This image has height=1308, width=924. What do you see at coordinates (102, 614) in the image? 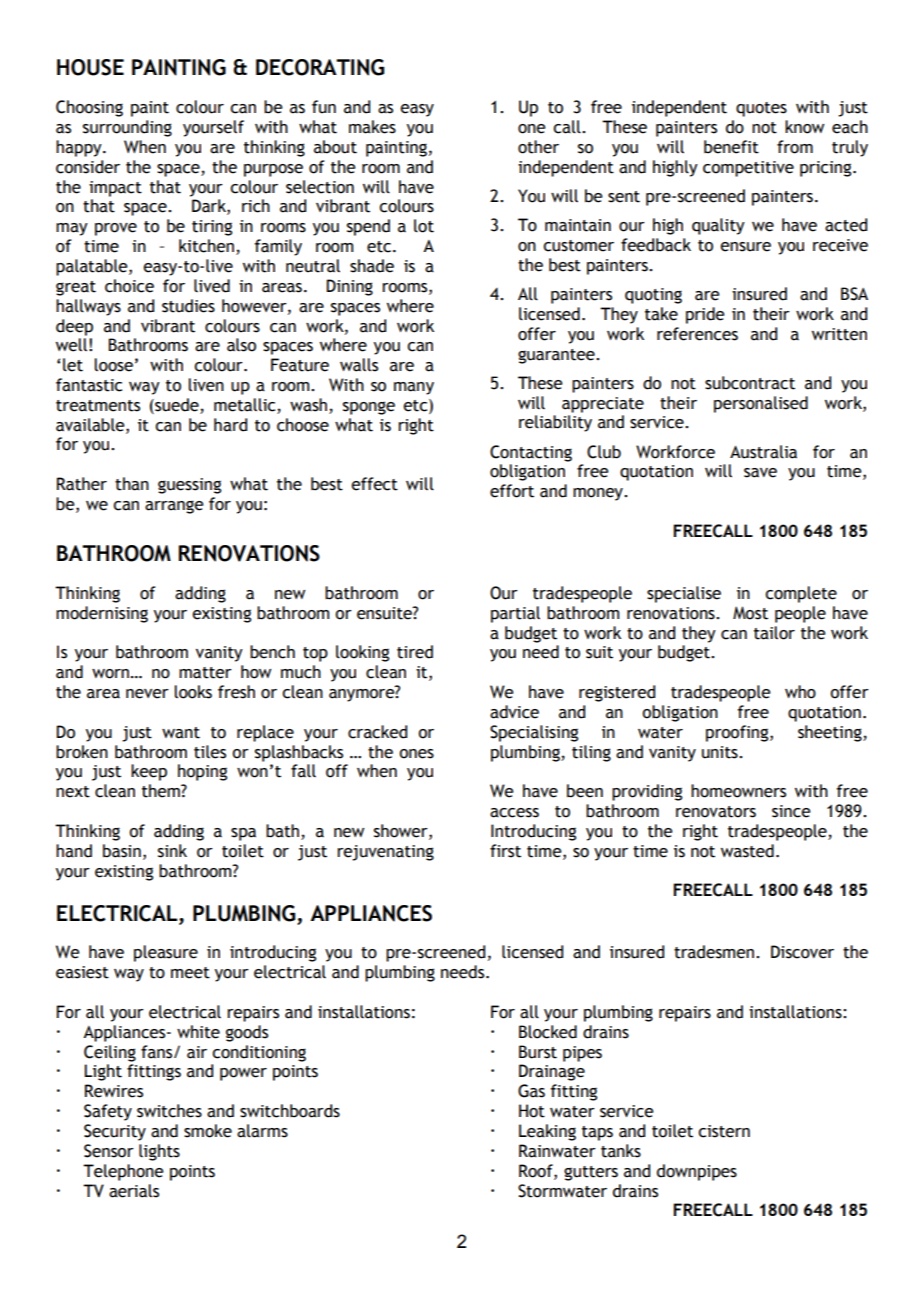
I see `modernising` at bounding box center [102, 614].
